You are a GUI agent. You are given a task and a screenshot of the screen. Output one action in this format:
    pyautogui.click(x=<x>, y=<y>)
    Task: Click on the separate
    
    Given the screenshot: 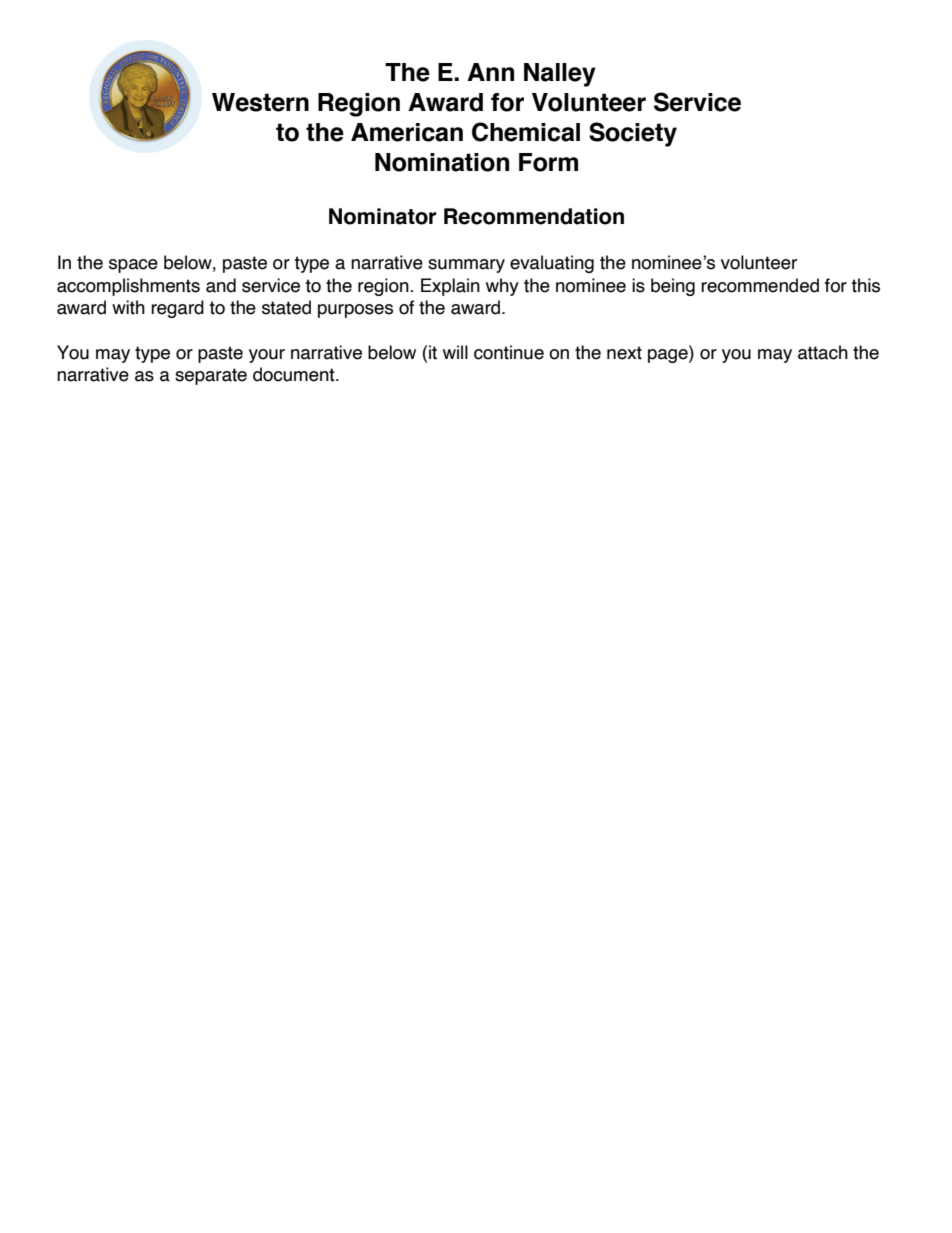 What is the action you would take?
    pyautogui.click(x=211, y=376)
